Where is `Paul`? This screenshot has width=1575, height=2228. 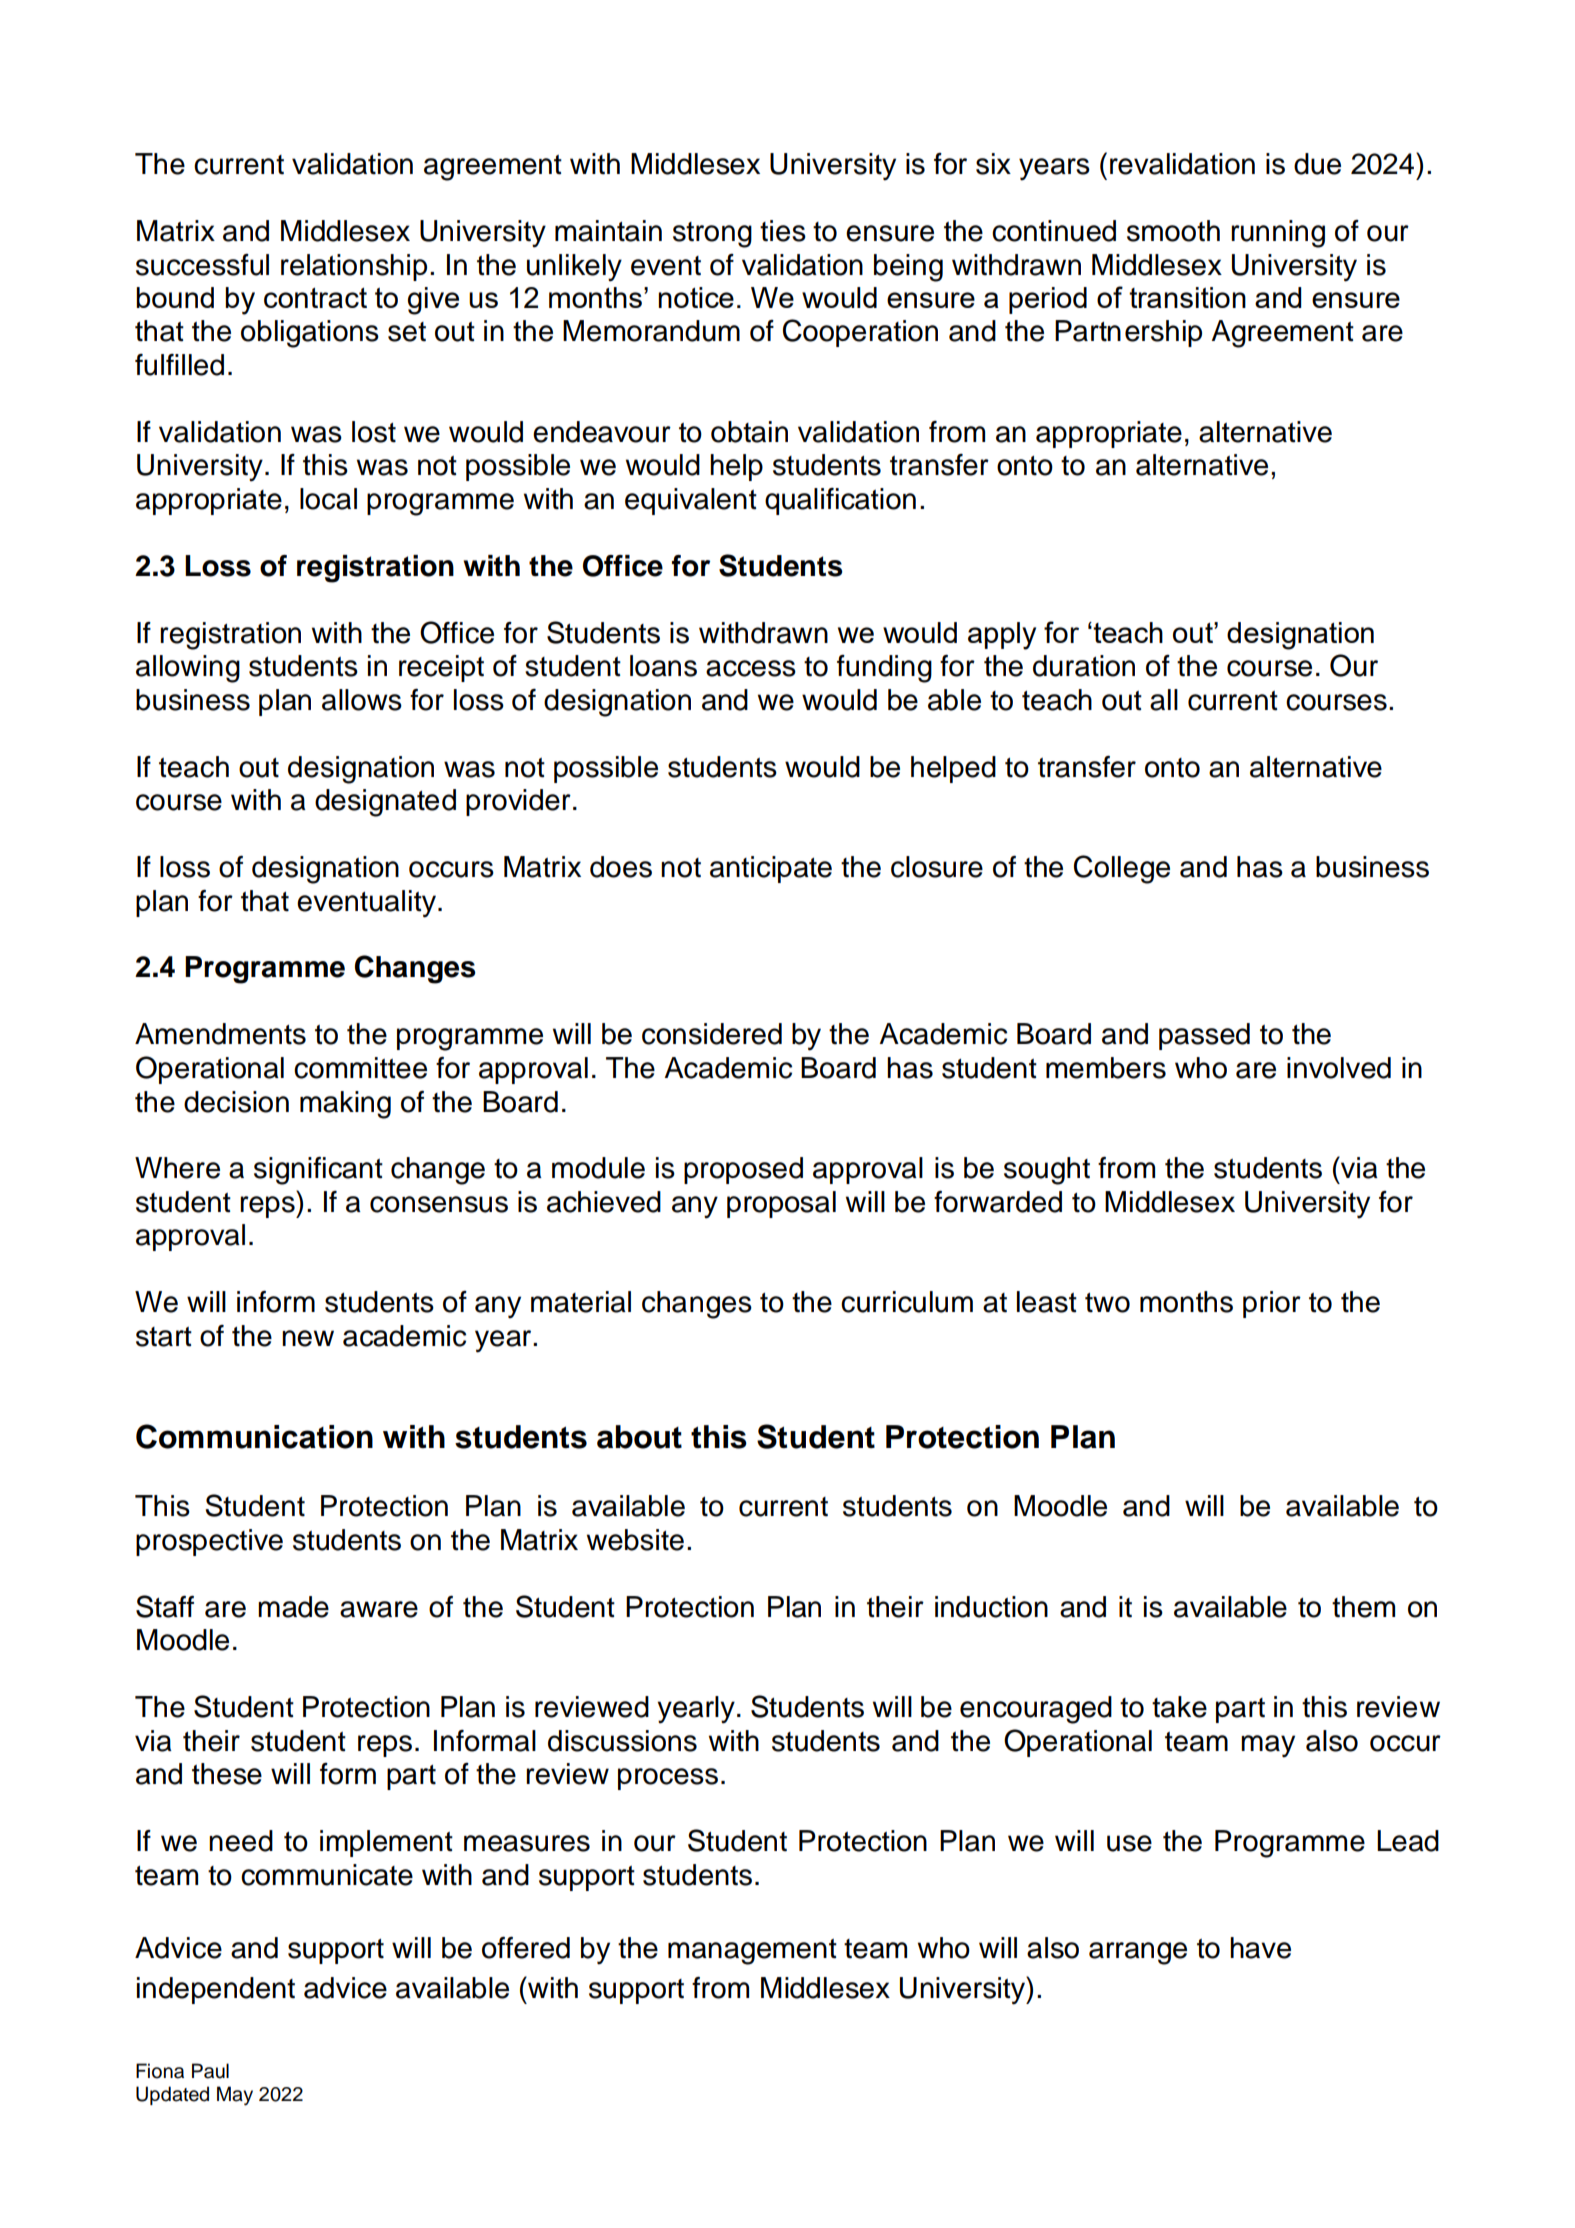
Paul is located at coordinates (210, 2071).
